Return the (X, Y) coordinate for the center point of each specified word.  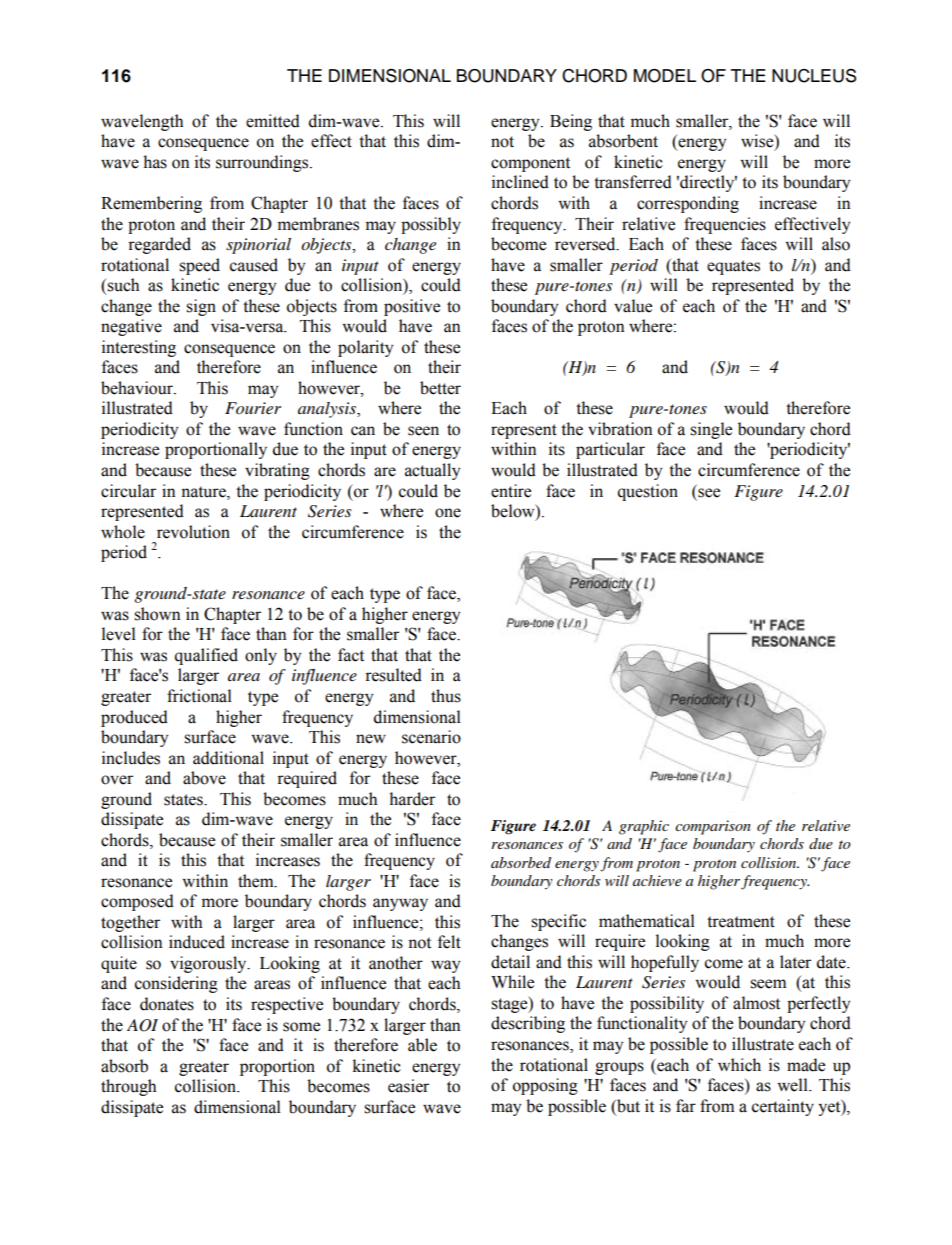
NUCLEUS (814, 76)
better (440, 388)
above (204, 778)
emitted (273, 121)
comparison (713, 827)
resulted (393, 675)
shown (157, 614)
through (128, 1087)
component (530, 164)
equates (733, 267)
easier (408, 1086)
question (648, 492)
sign (201, 307)
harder (412, 799)
